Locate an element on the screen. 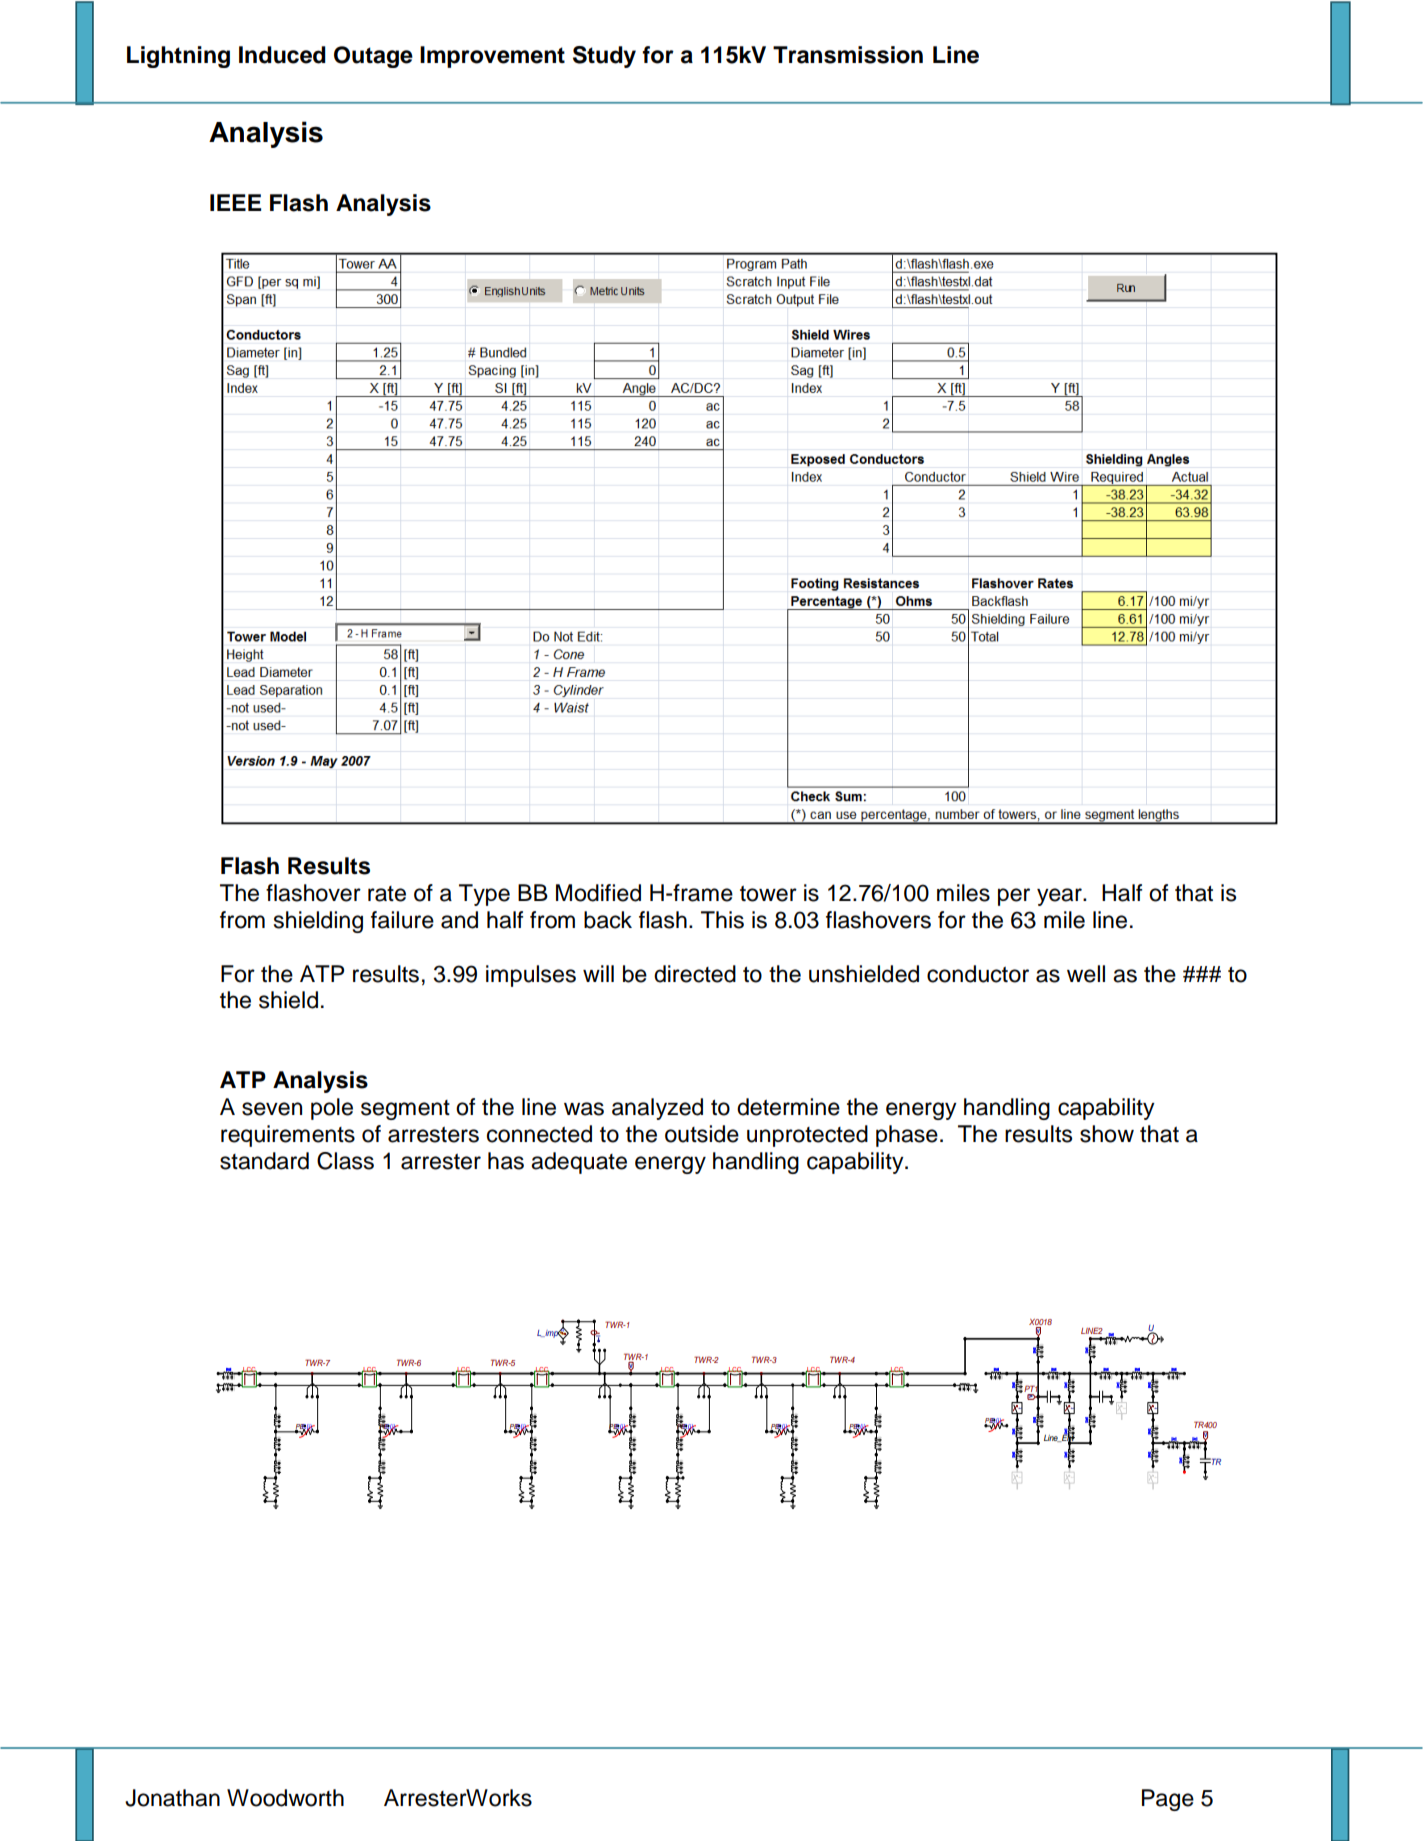  show is located at coordinates (1107, 1134).
